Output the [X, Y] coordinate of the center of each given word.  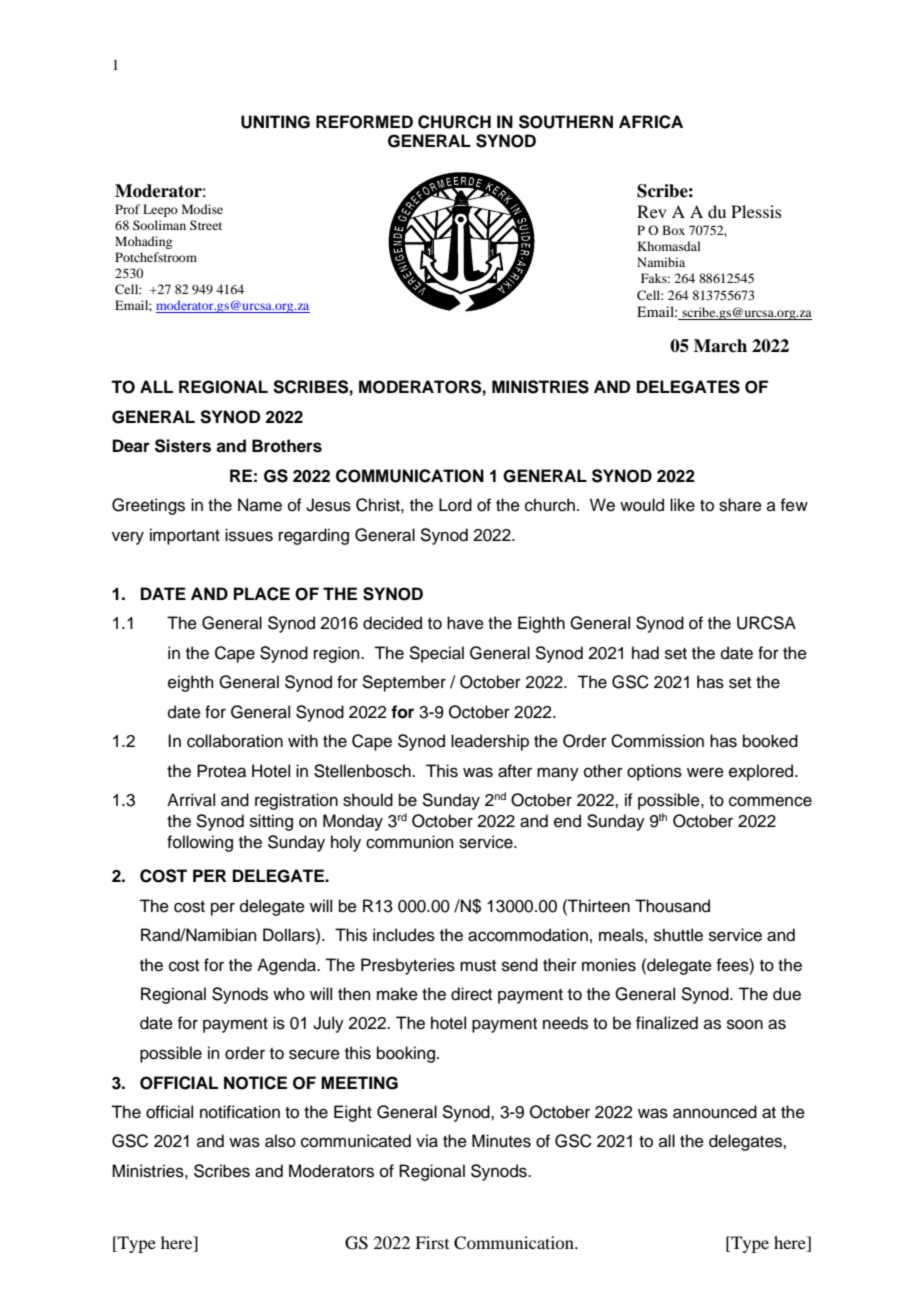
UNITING [275, 122]
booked [770, 741]
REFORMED [364, 122]
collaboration [235, 741]
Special [436, 654]
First [432, 1242]
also [280, 1141]
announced [715, 1112]
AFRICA [651, 122]
